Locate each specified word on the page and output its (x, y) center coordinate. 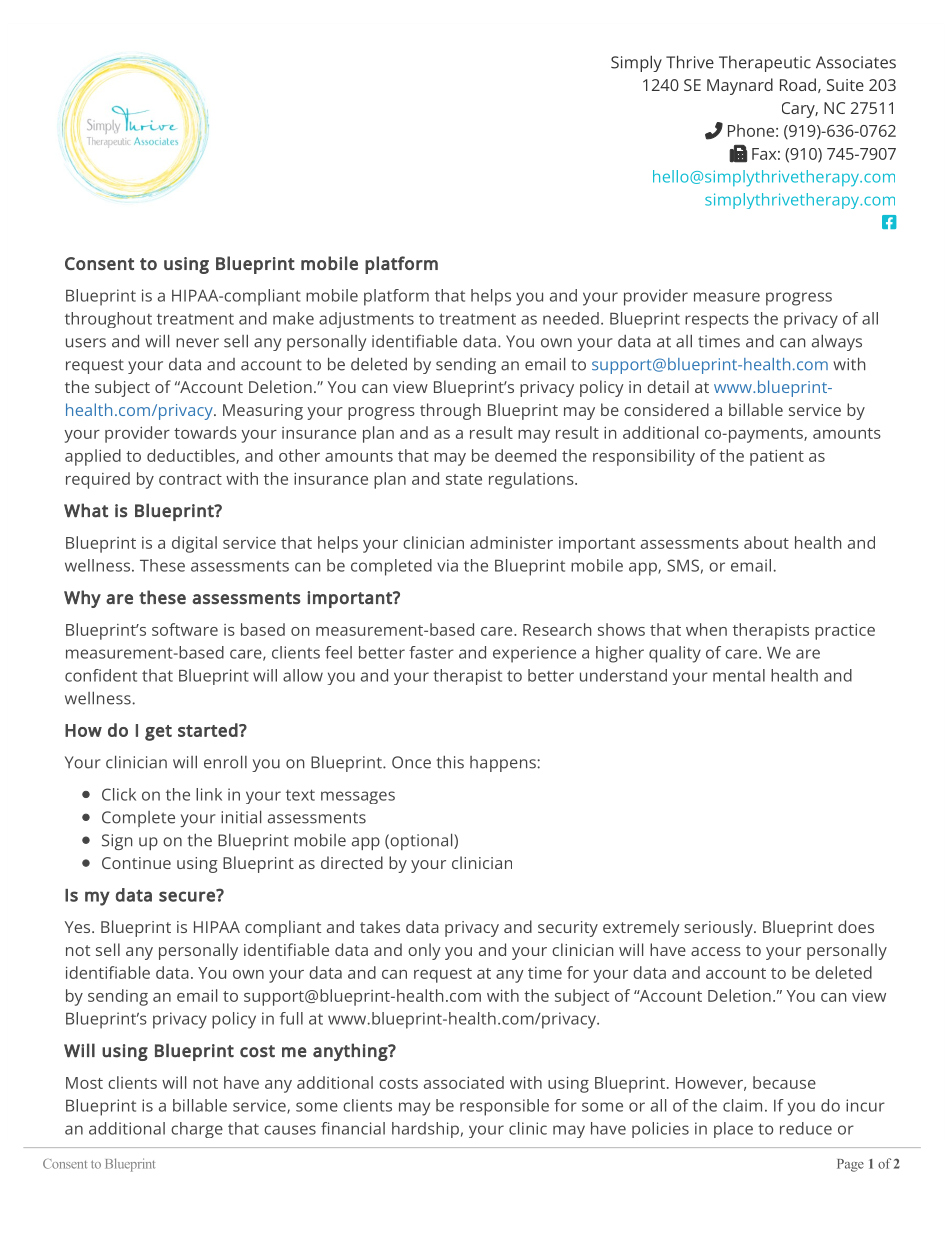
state (464, 479)
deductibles (192, 456)
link (209, 794)
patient (777, 458)
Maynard (740, 86)
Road (798, 84)
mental (739, 675)
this (450, 762)
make (293, 318)
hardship (425, 1130)
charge (197, 1130)
